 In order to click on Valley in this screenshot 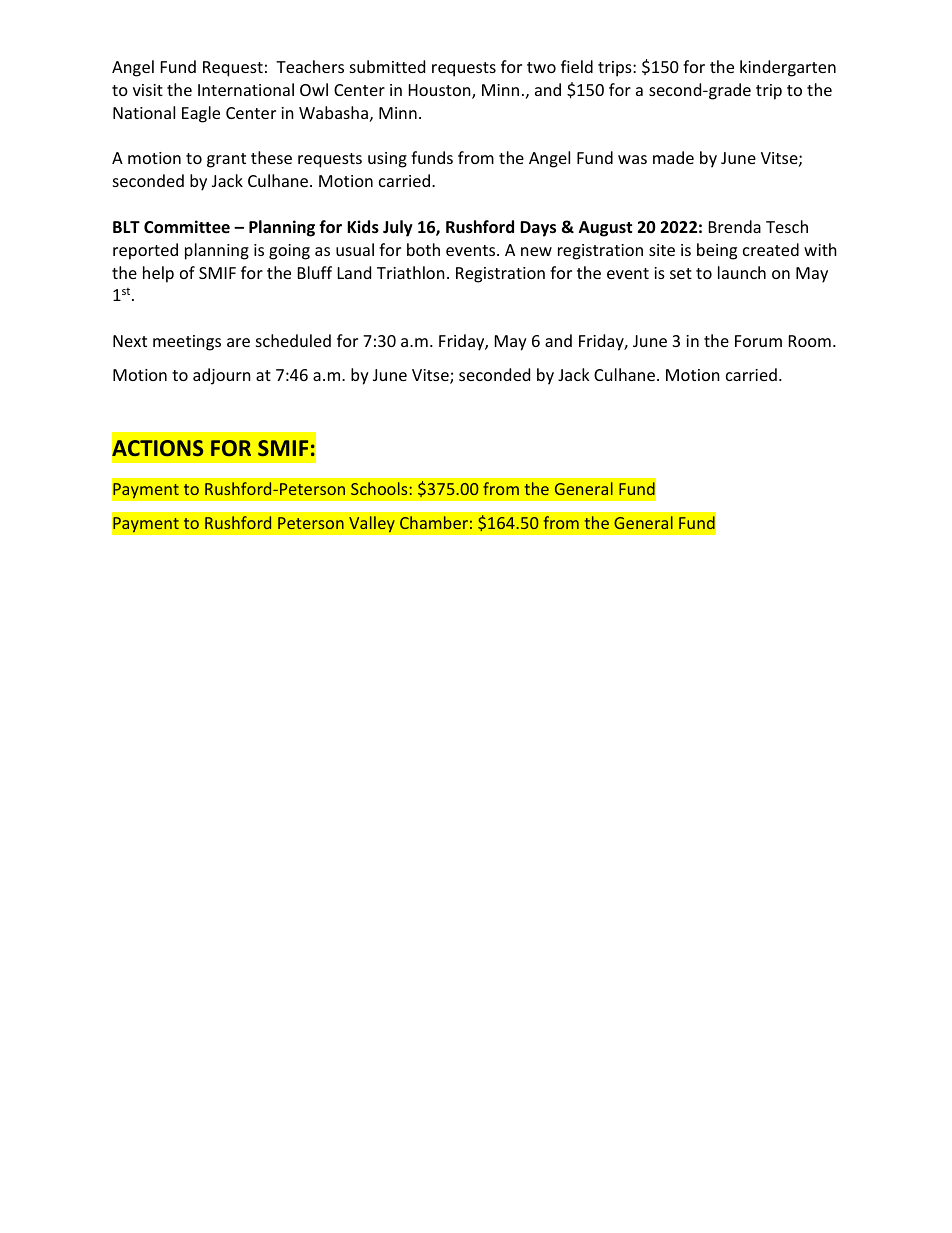, I will do `click(372, 524)`.
